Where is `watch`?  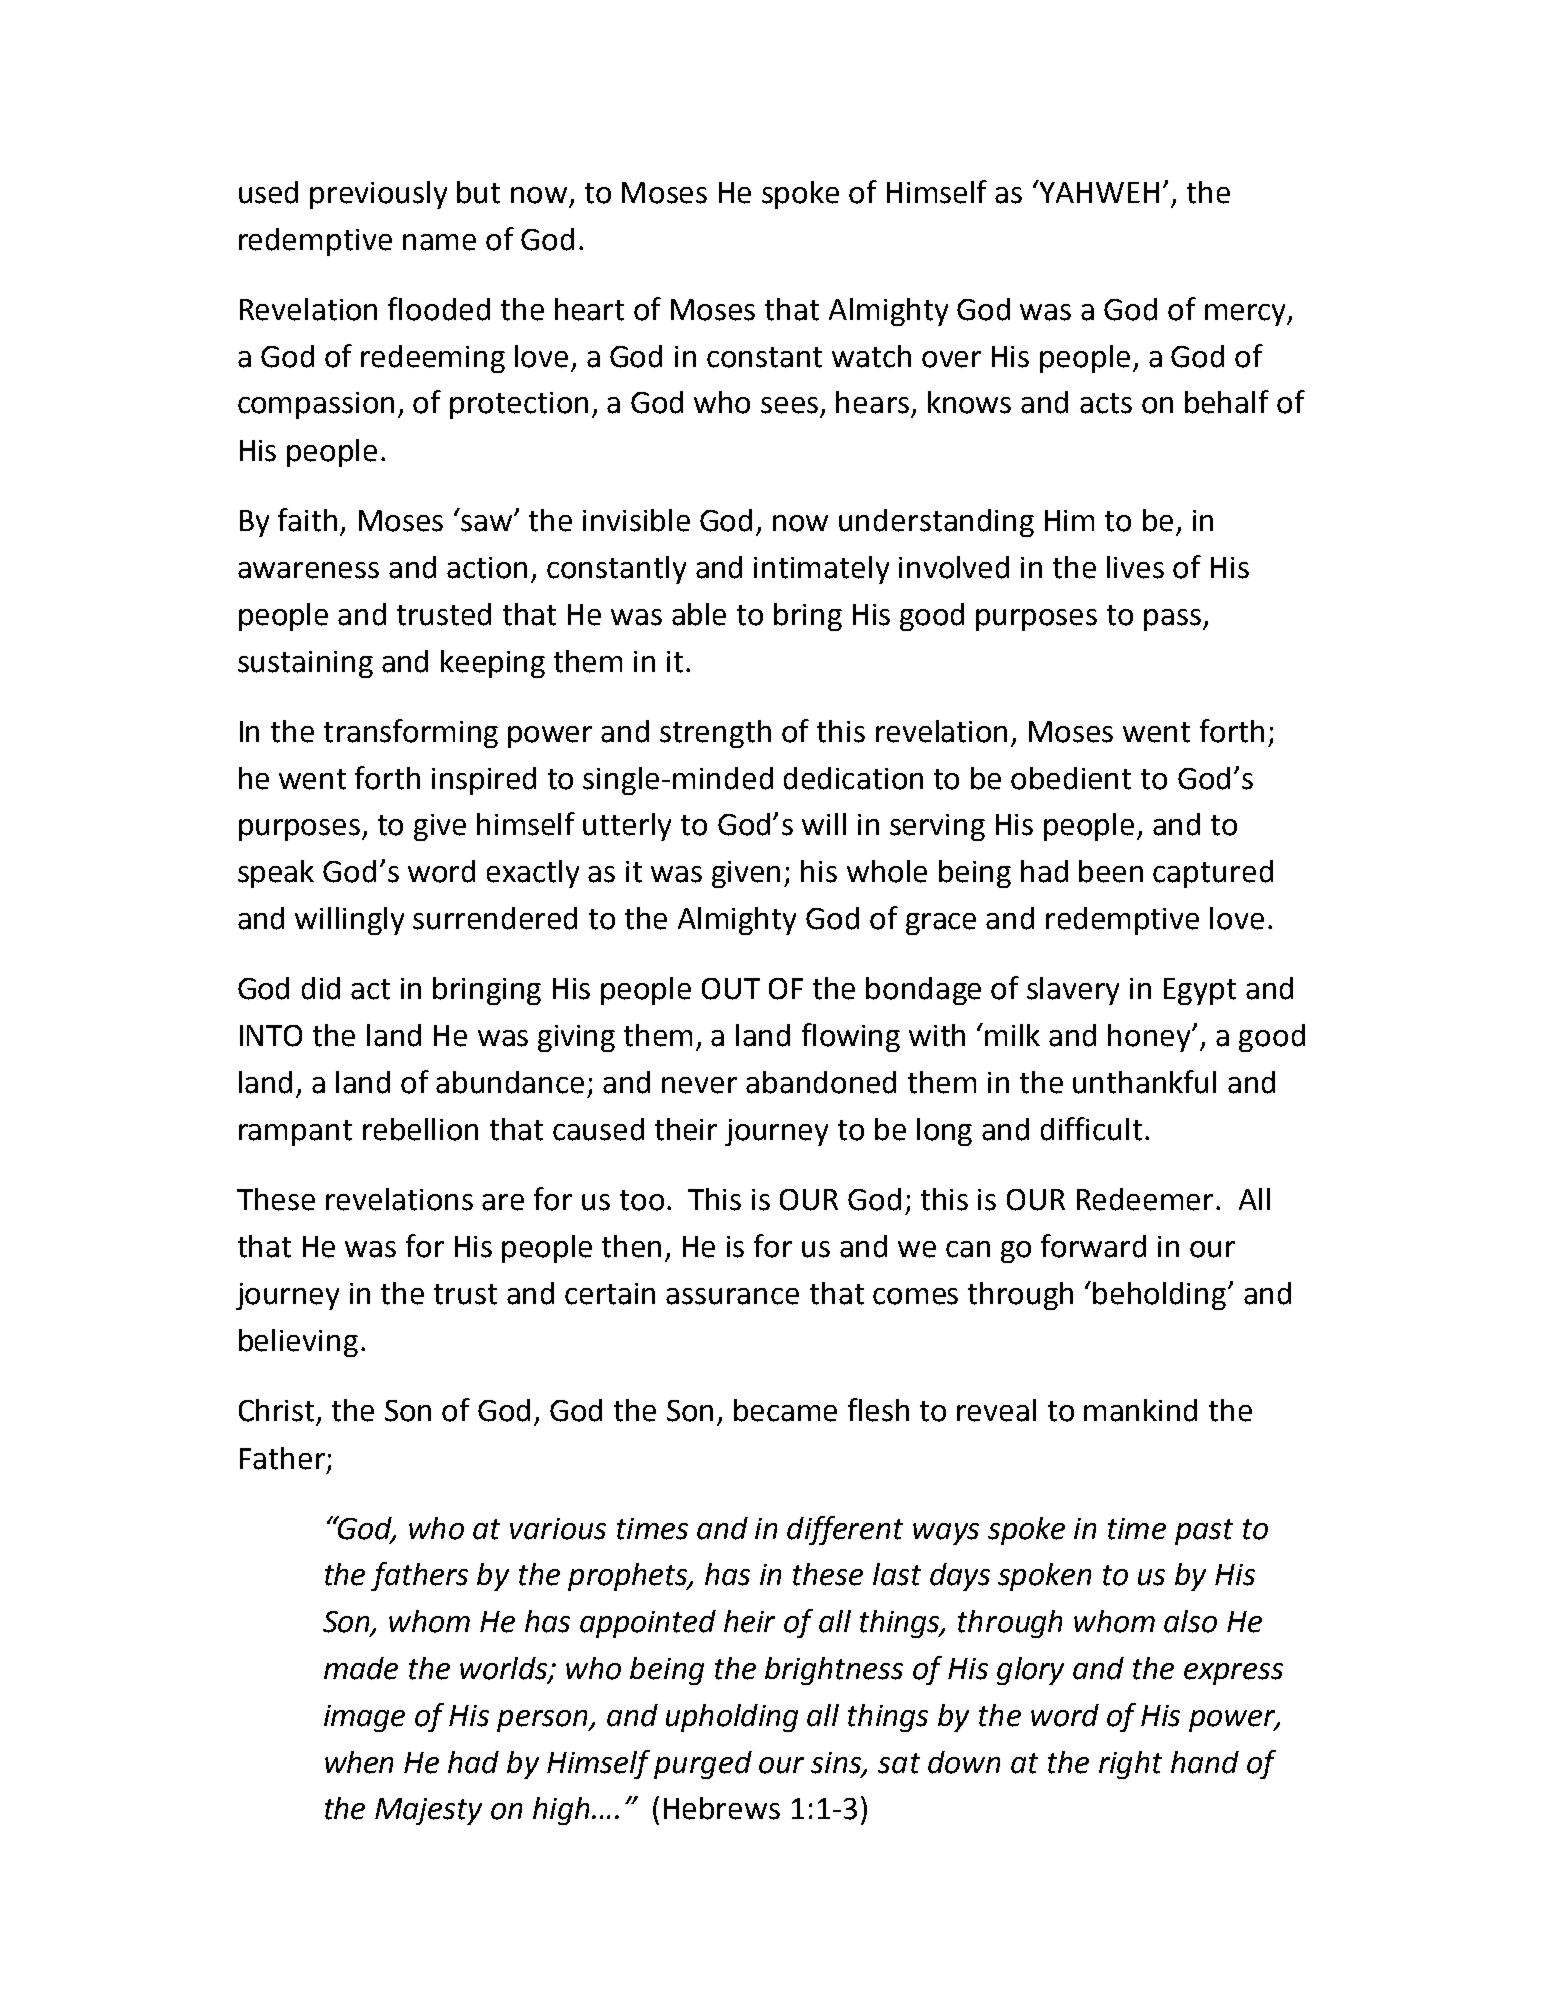 watch is located at coordinates (871, 356).
